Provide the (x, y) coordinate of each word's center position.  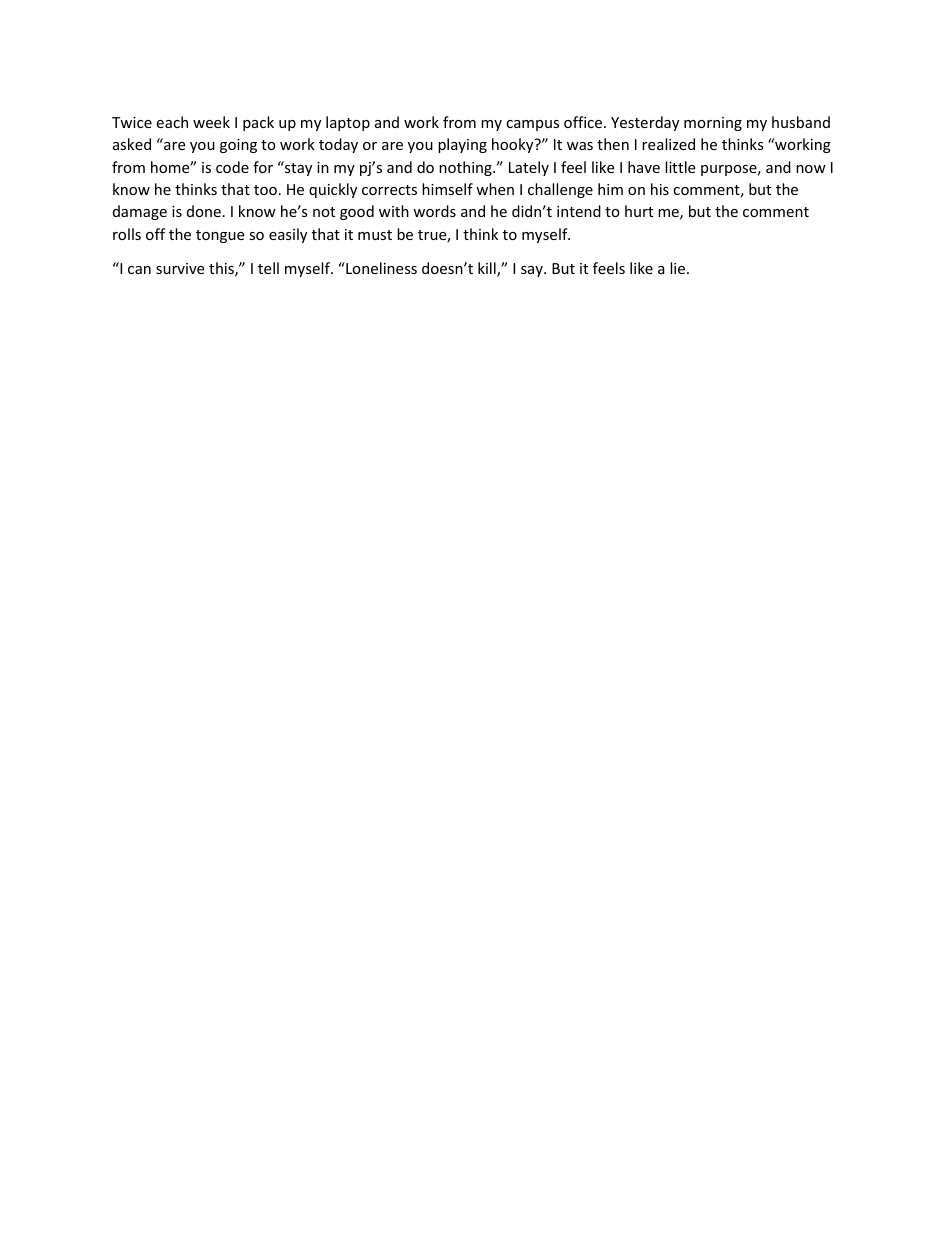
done (204, 211)
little (680, 167)
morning (713, 124)
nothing (466, 168)
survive (180, 268)
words (434, 211)
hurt (639, 211)
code (232, 167)
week (211, 122)
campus (532, 125)
